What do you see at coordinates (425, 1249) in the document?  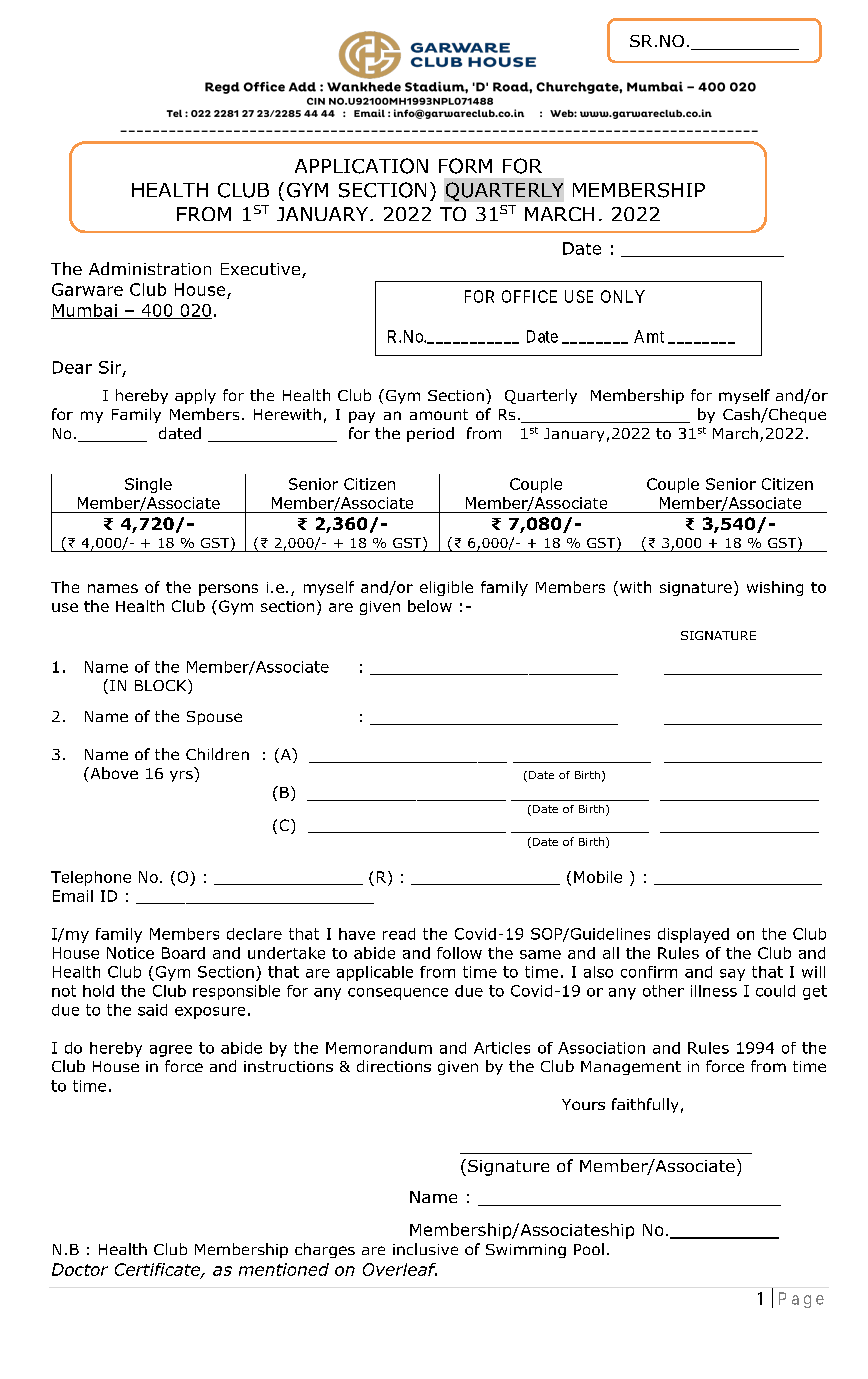 I see `inclusive` at bounding box center [425, 1249].
